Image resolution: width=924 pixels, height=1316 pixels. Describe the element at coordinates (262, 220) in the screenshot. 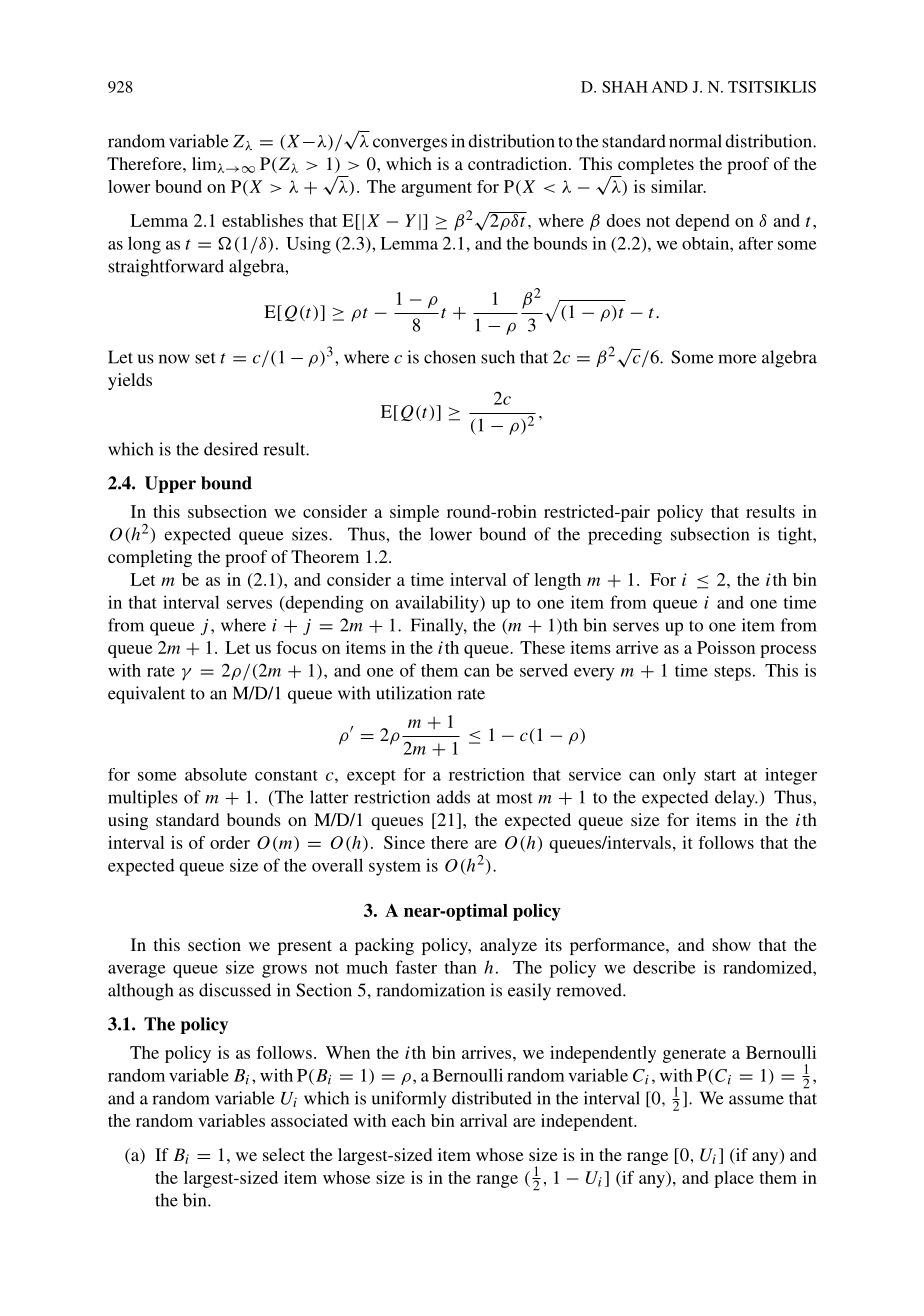

I see `establishes` at that location.
